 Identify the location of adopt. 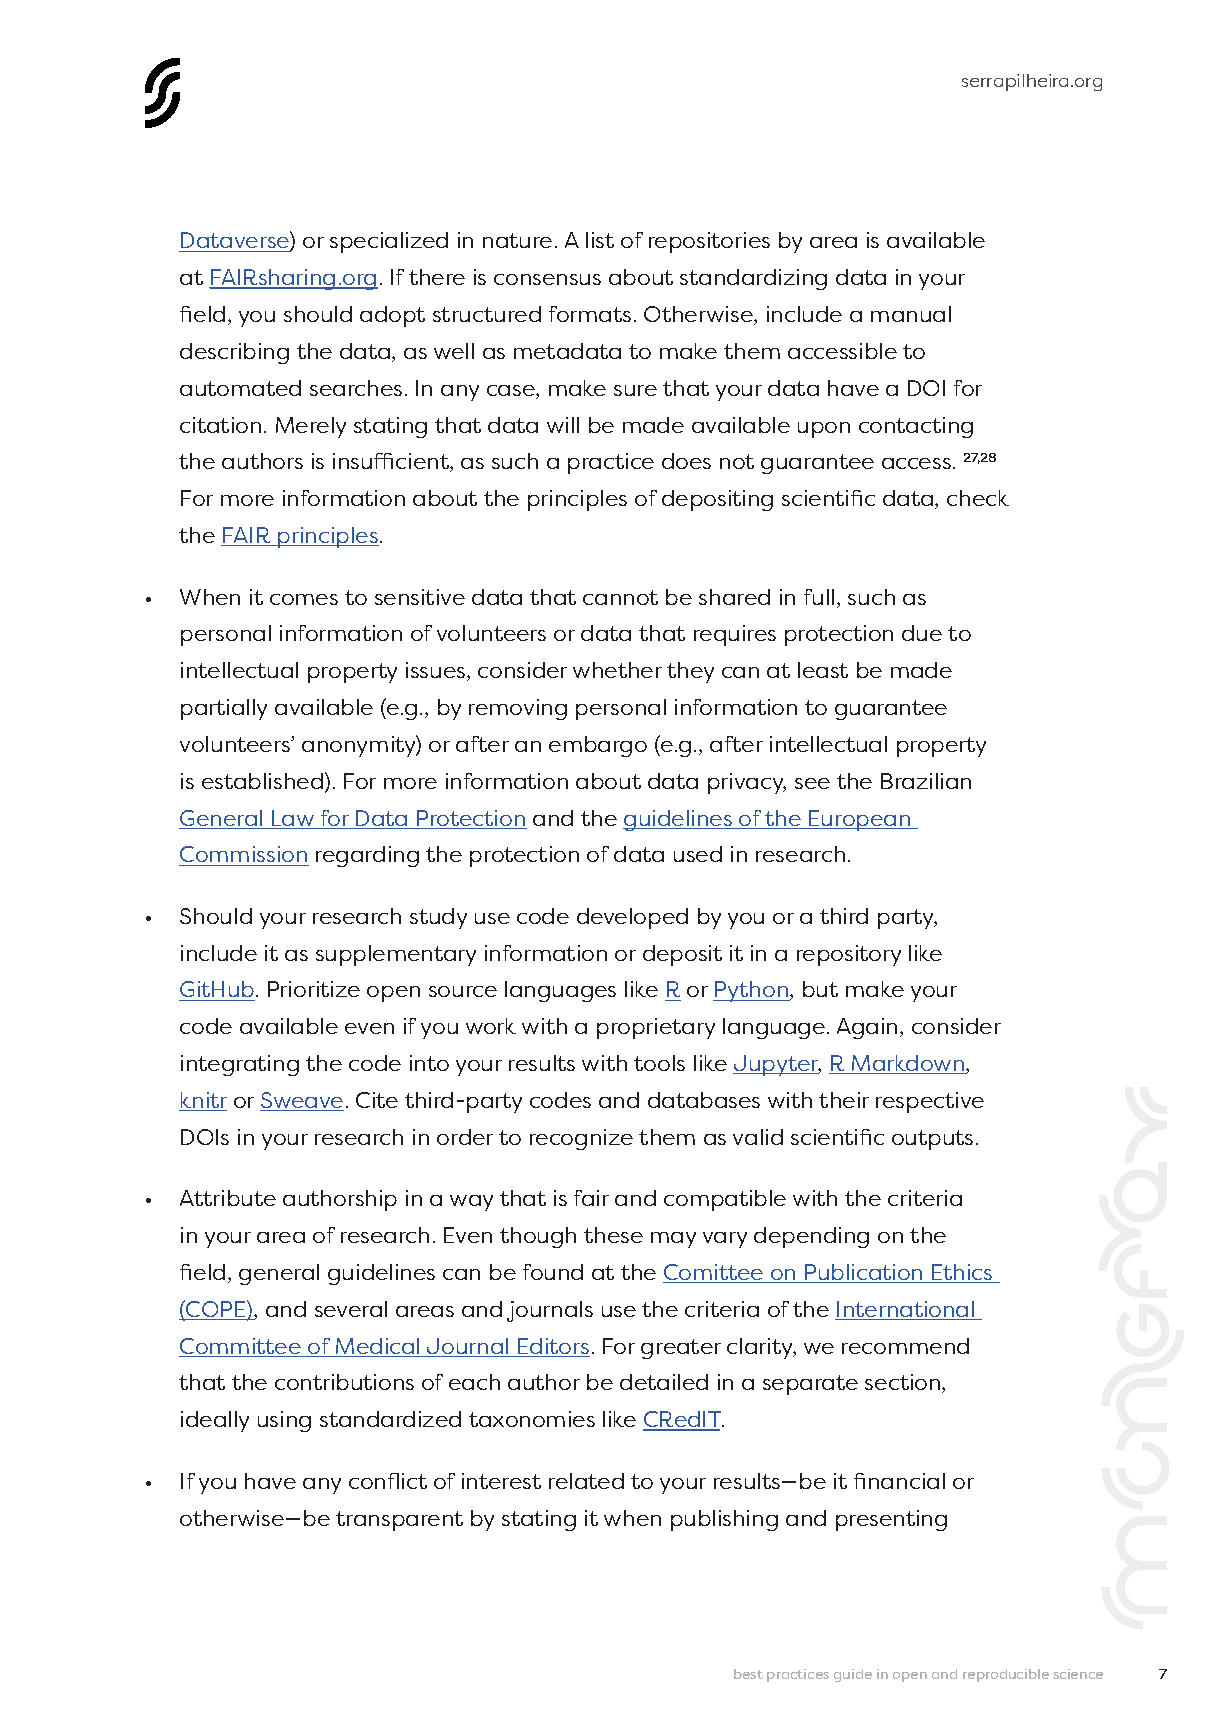
(392, 316).
